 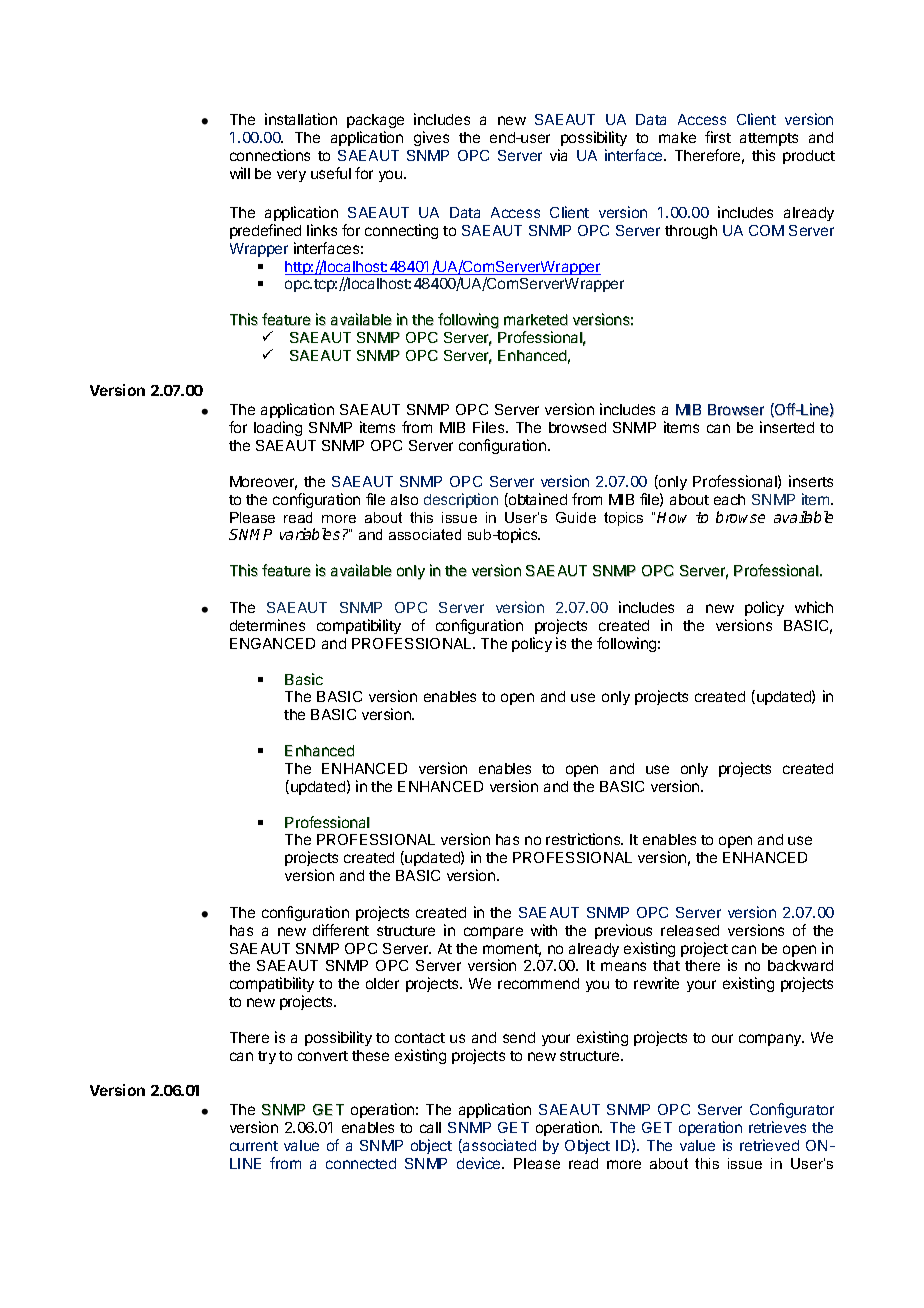 I want to click on determines, so click(x=267, y=625).
